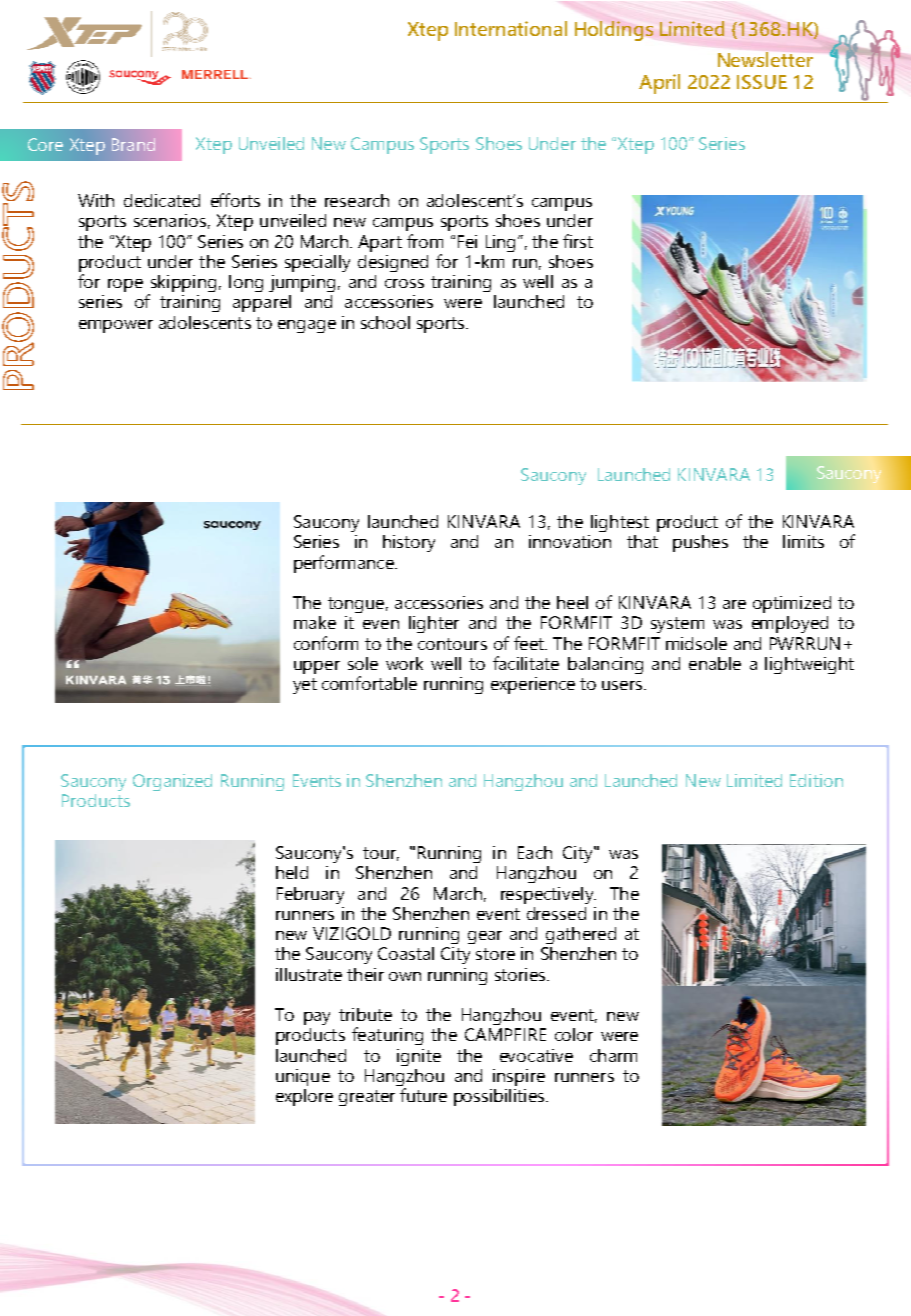 The width and height of the page is (911, 1316). Describe the element at coordinates (315, 622) in the page. I see `make` at that location.
